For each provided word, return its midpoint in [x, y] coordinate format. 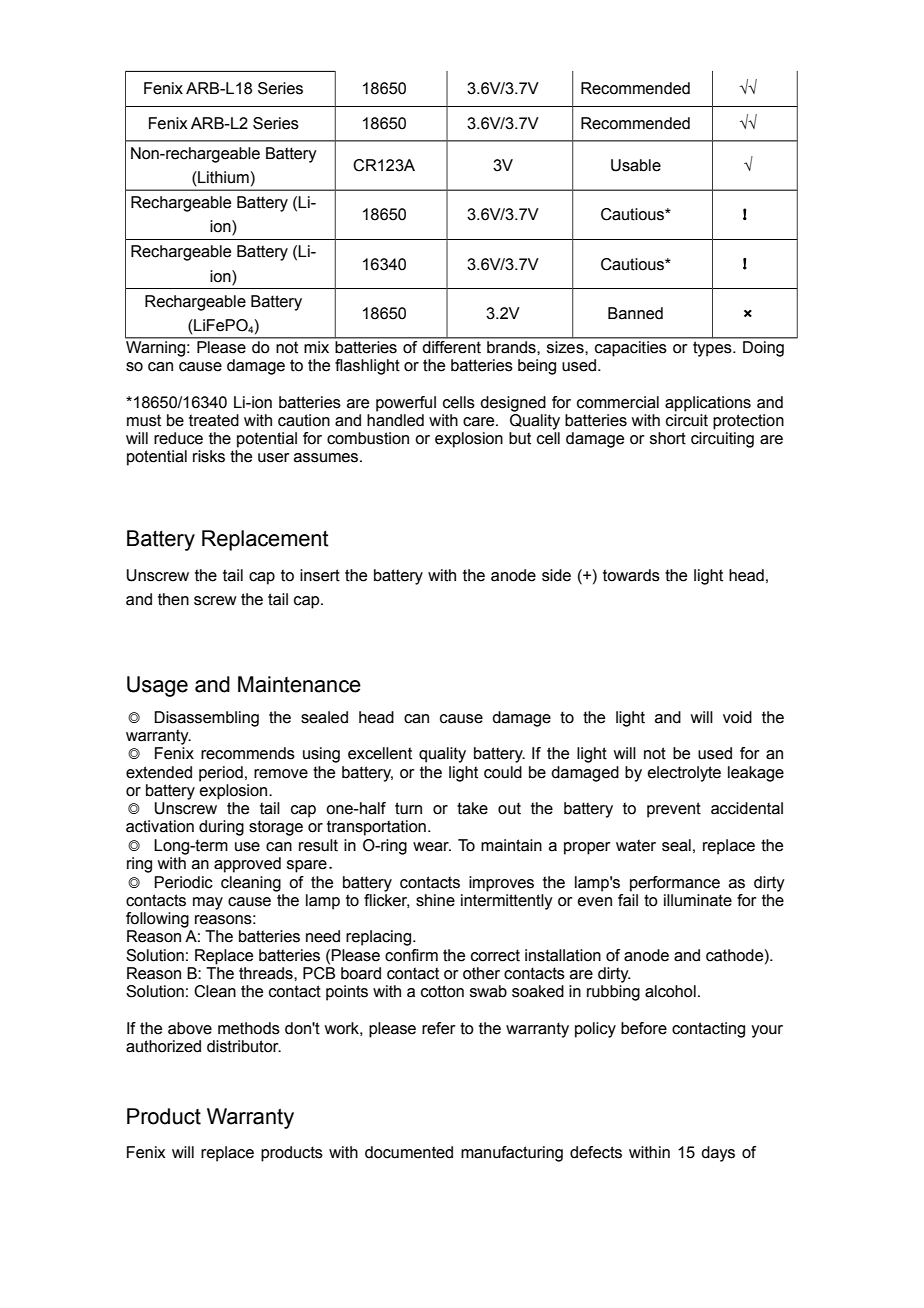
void [737, 717]
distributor [244, 1046]
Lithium [222, 177]
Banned [635, 313]
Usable [636, 165]
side [556, 575]
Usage [157, 686]
